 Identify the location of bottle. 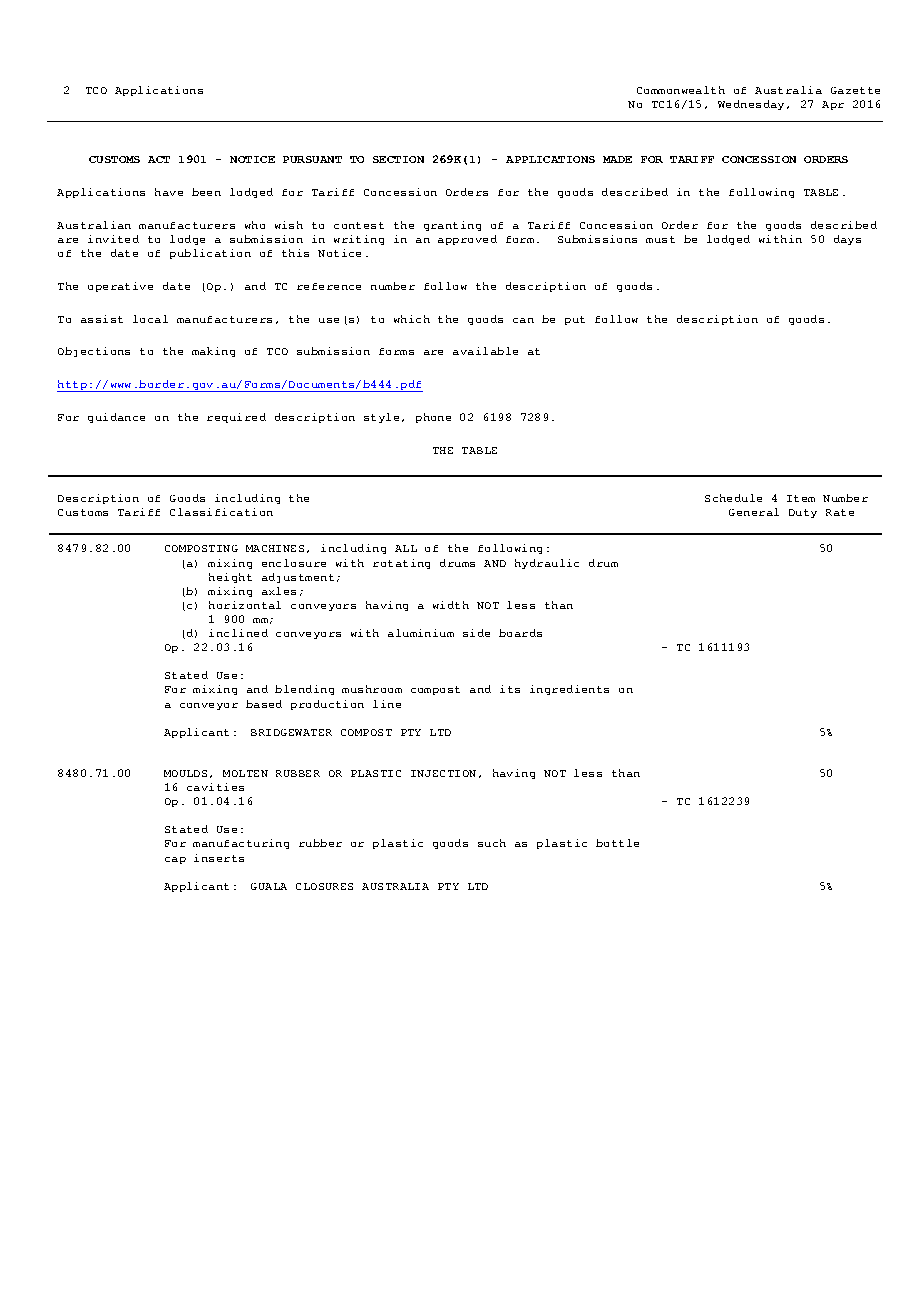
(617, 843).
